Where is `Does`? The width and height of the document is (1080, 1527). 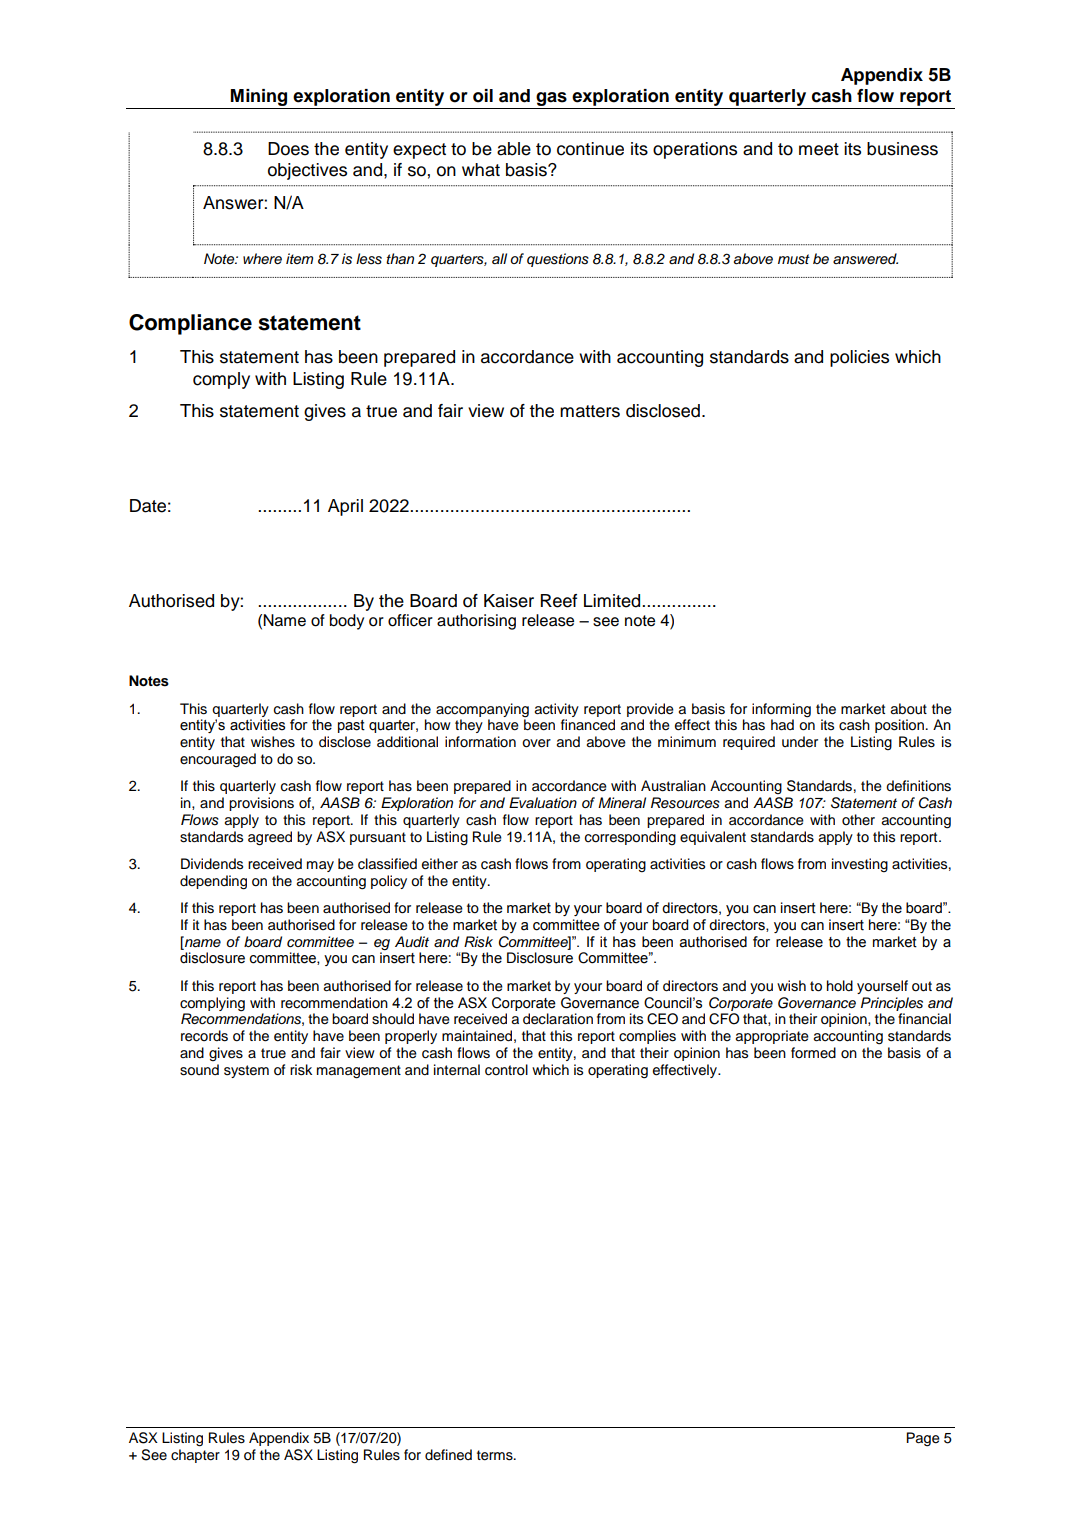
Does is located at coordinates (288, 149).
